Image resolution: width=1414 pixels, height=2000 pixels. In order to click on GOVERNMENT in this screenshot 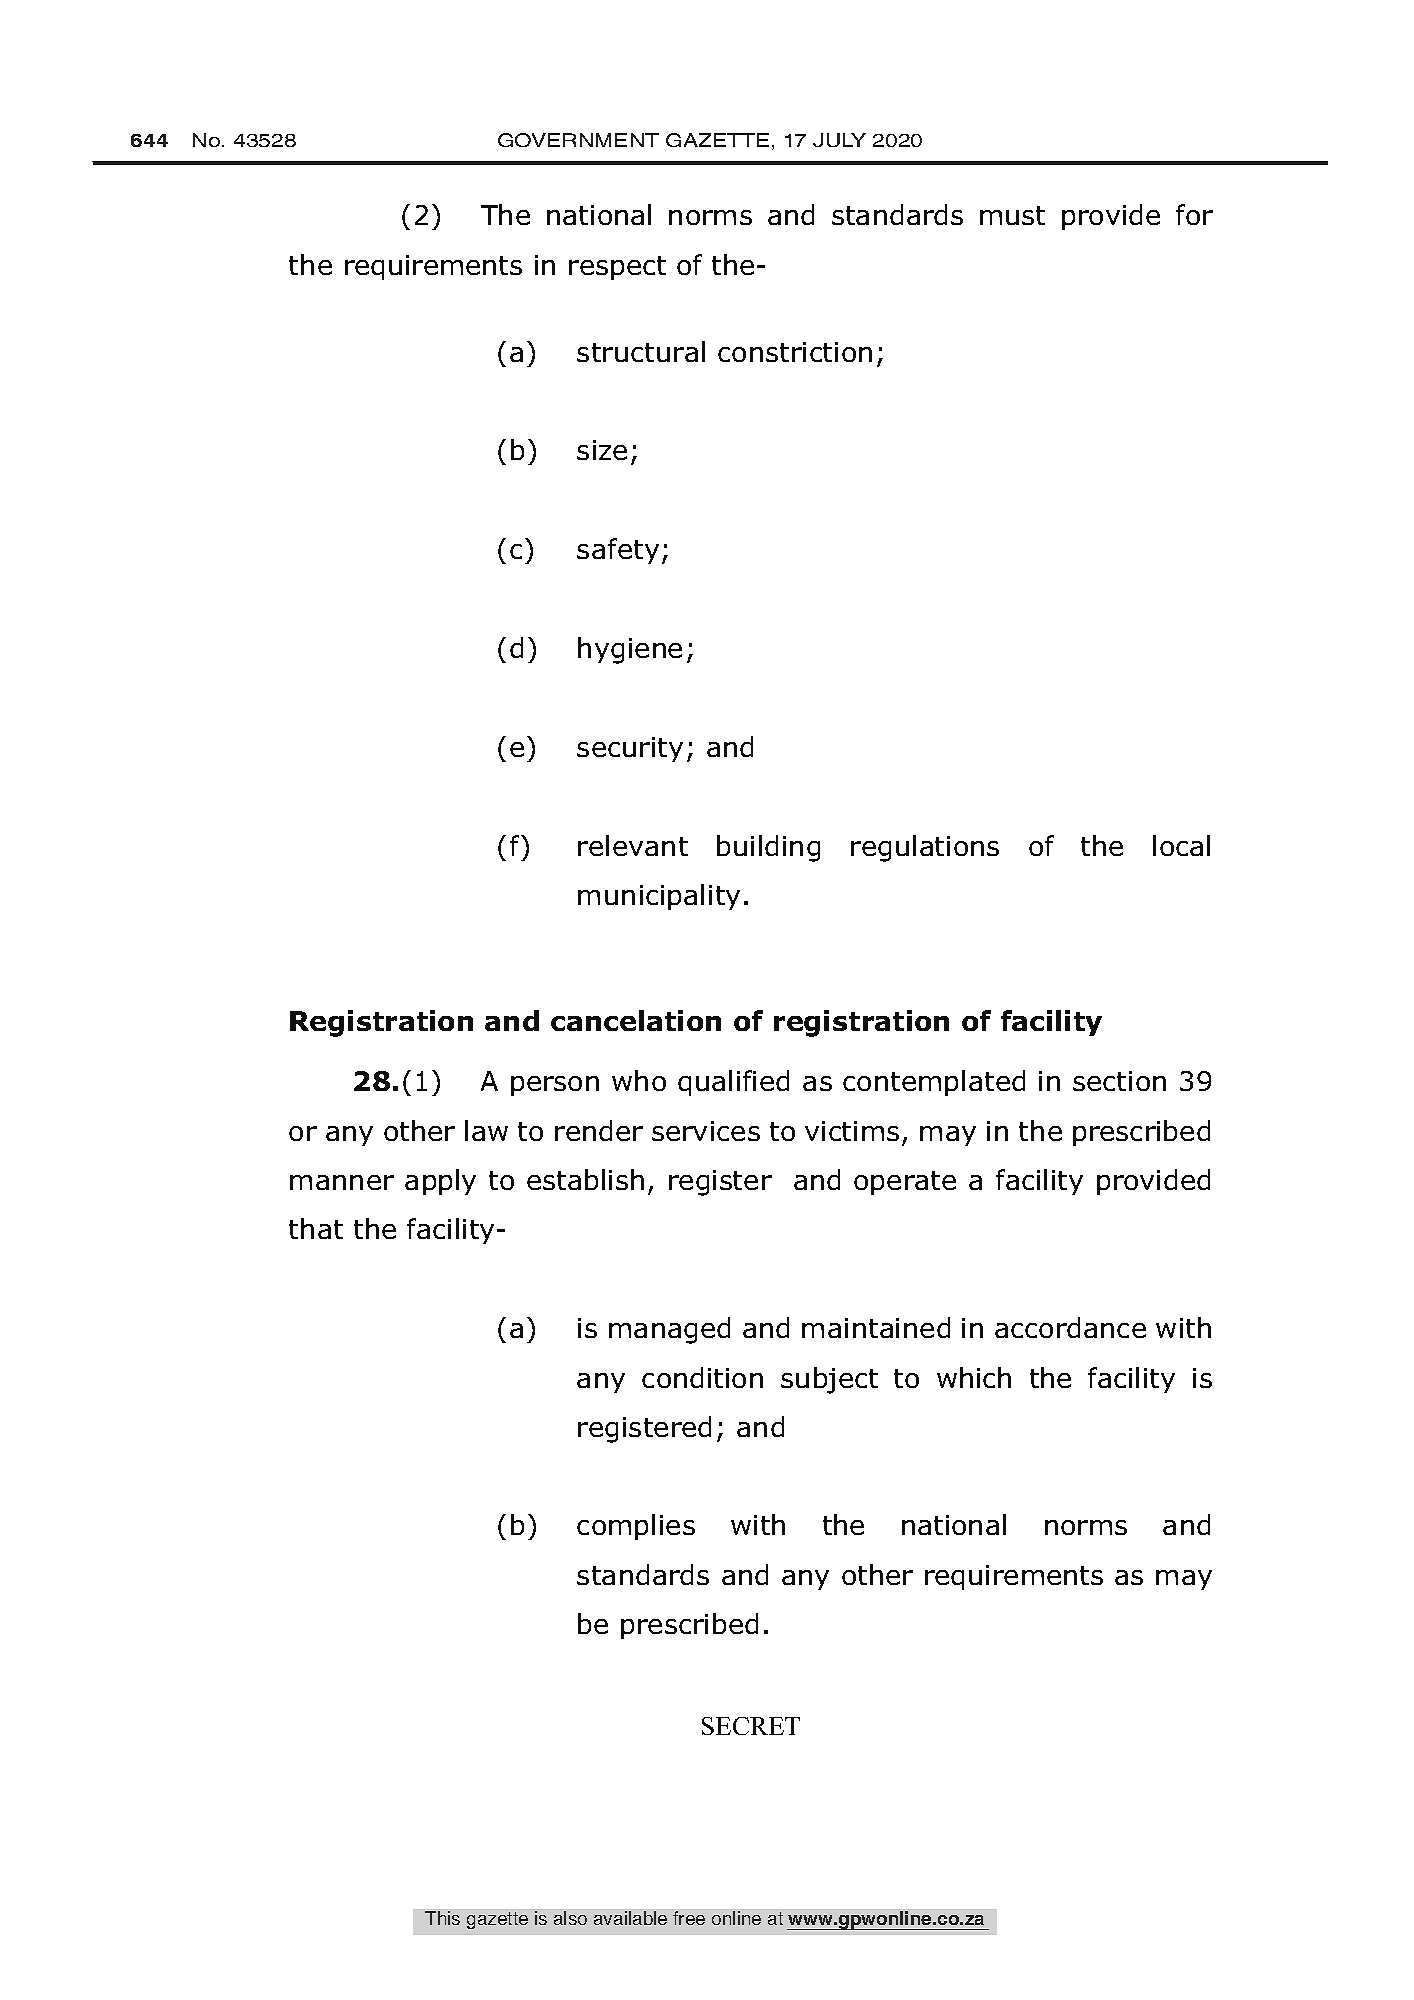, I will do `click(578, 140)`.
